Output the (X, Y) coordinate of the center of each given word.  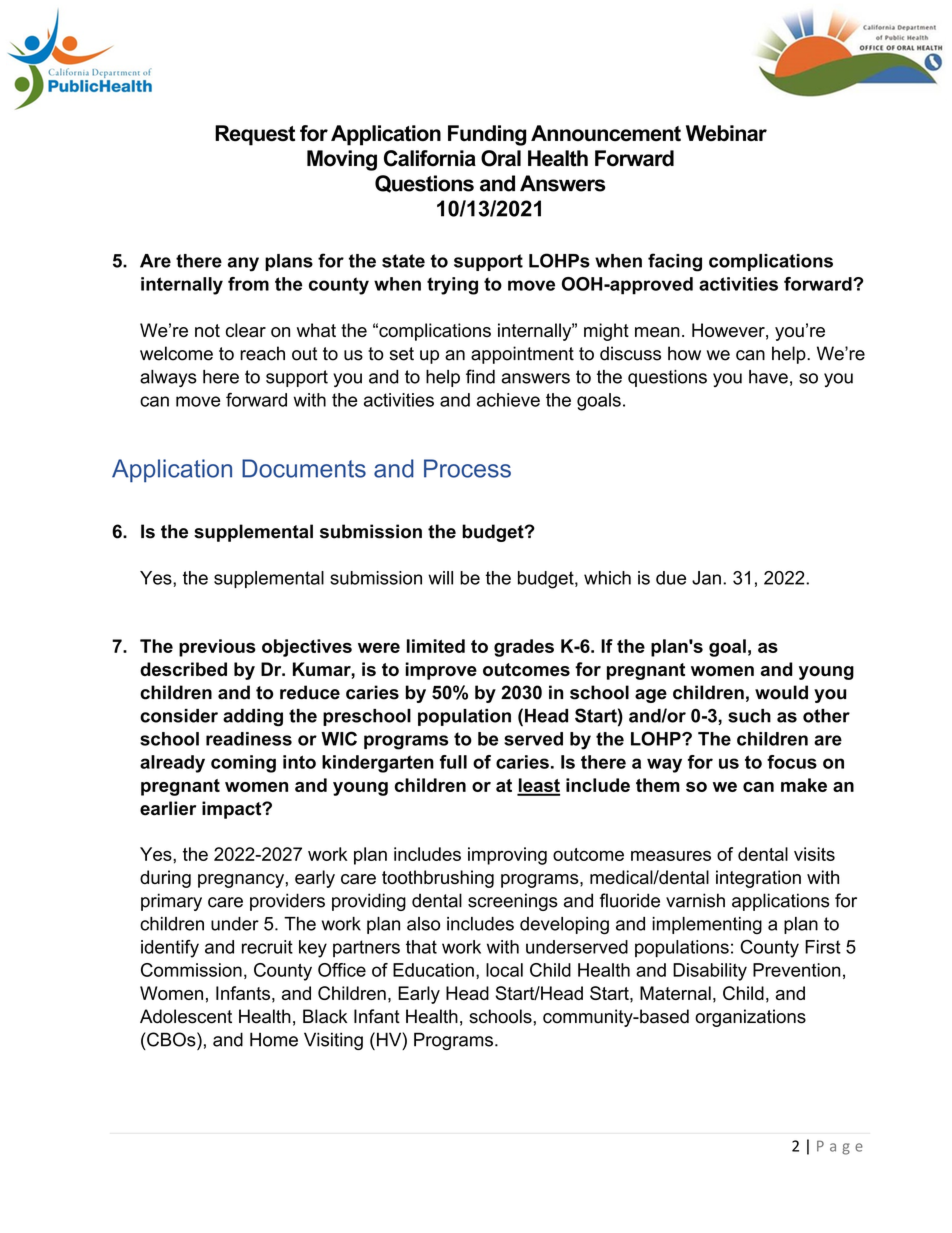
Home (274, 1039)
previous (217, 648)
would (781, 692)
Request (255, 135)
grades (524, 648)
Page (840, 1147)
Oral (501, 158)
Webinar (726, 133)
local (504, 970)
